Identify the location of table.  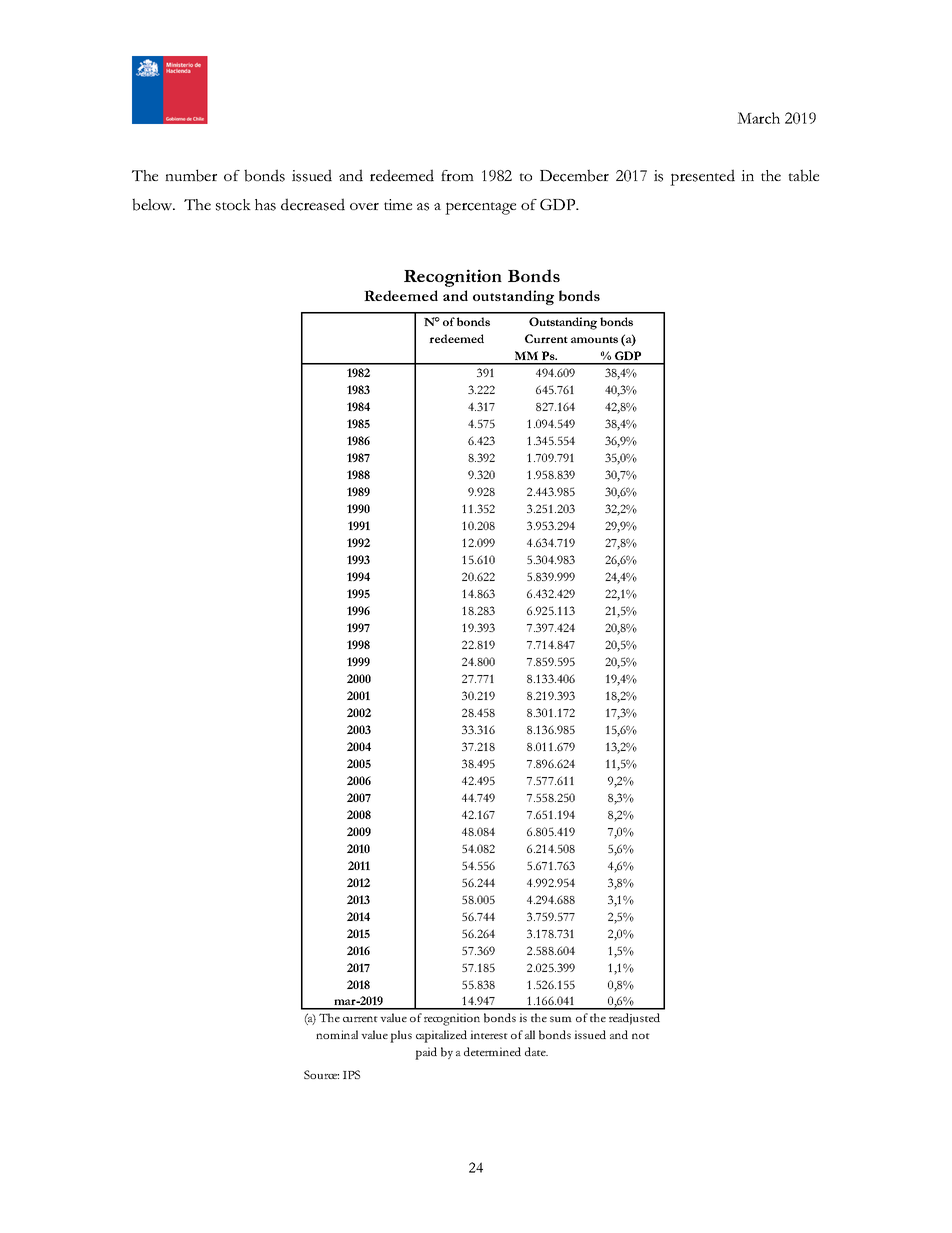
(804, 175).
